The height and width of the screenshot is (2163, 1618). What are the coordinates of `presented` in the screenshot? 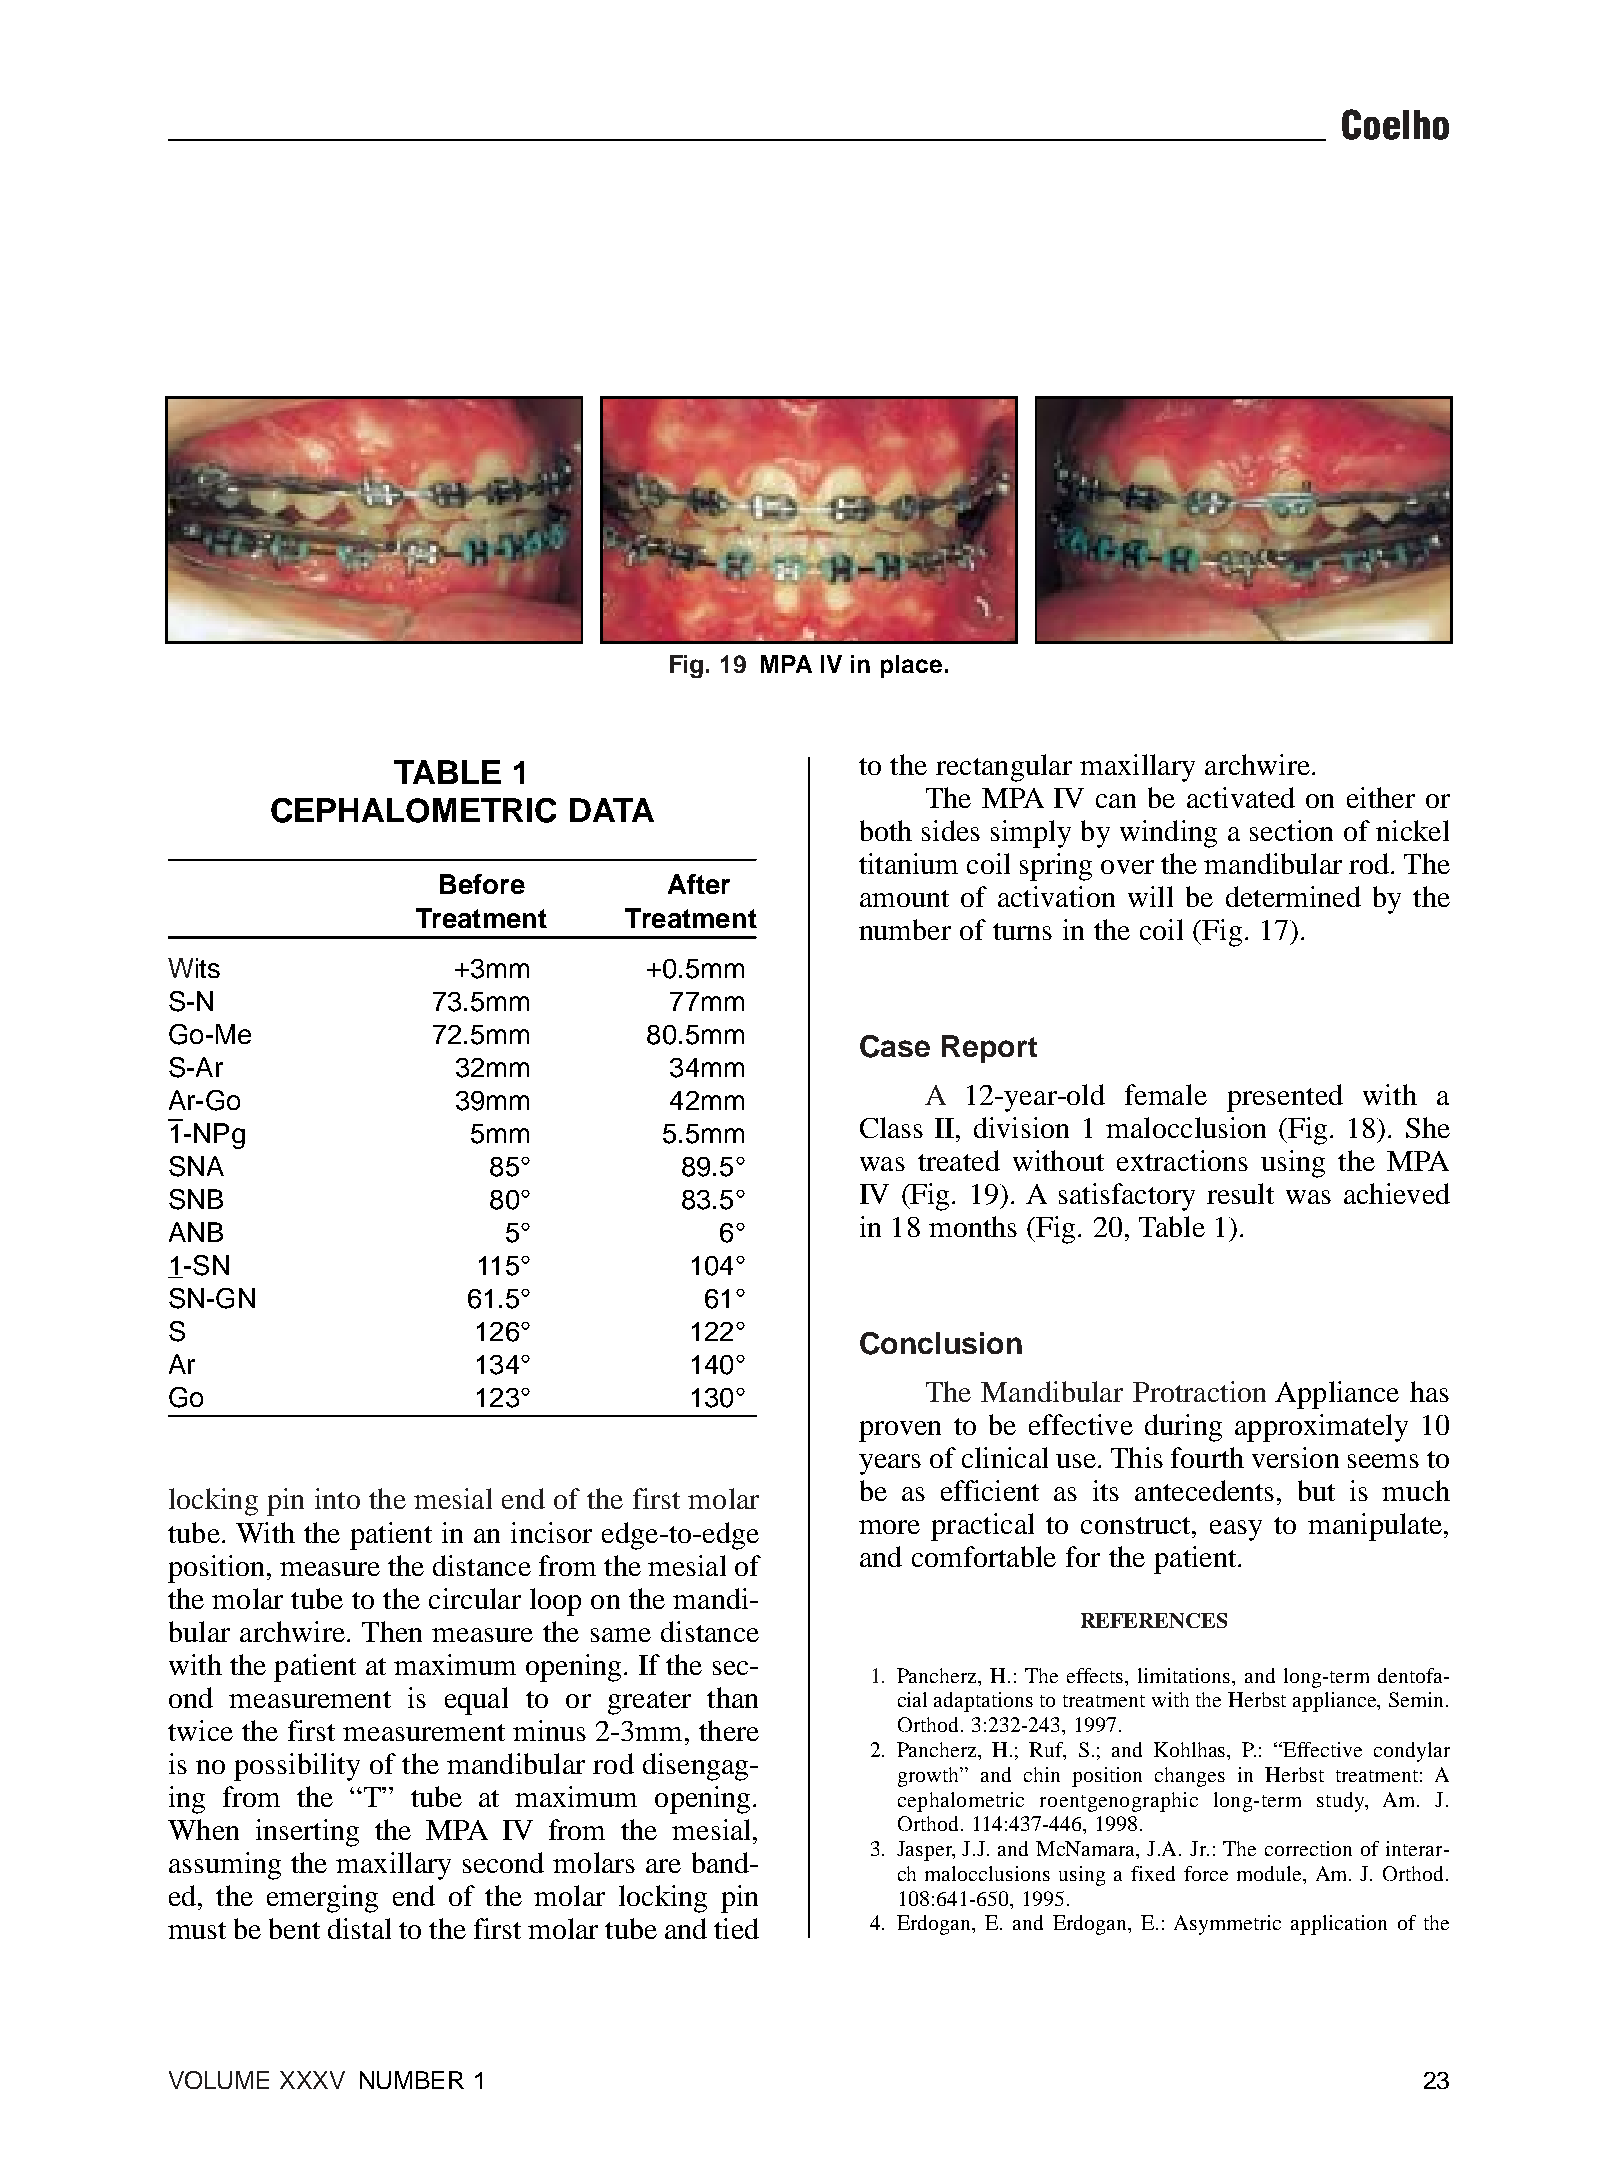 It's located at (1285, 1098).
